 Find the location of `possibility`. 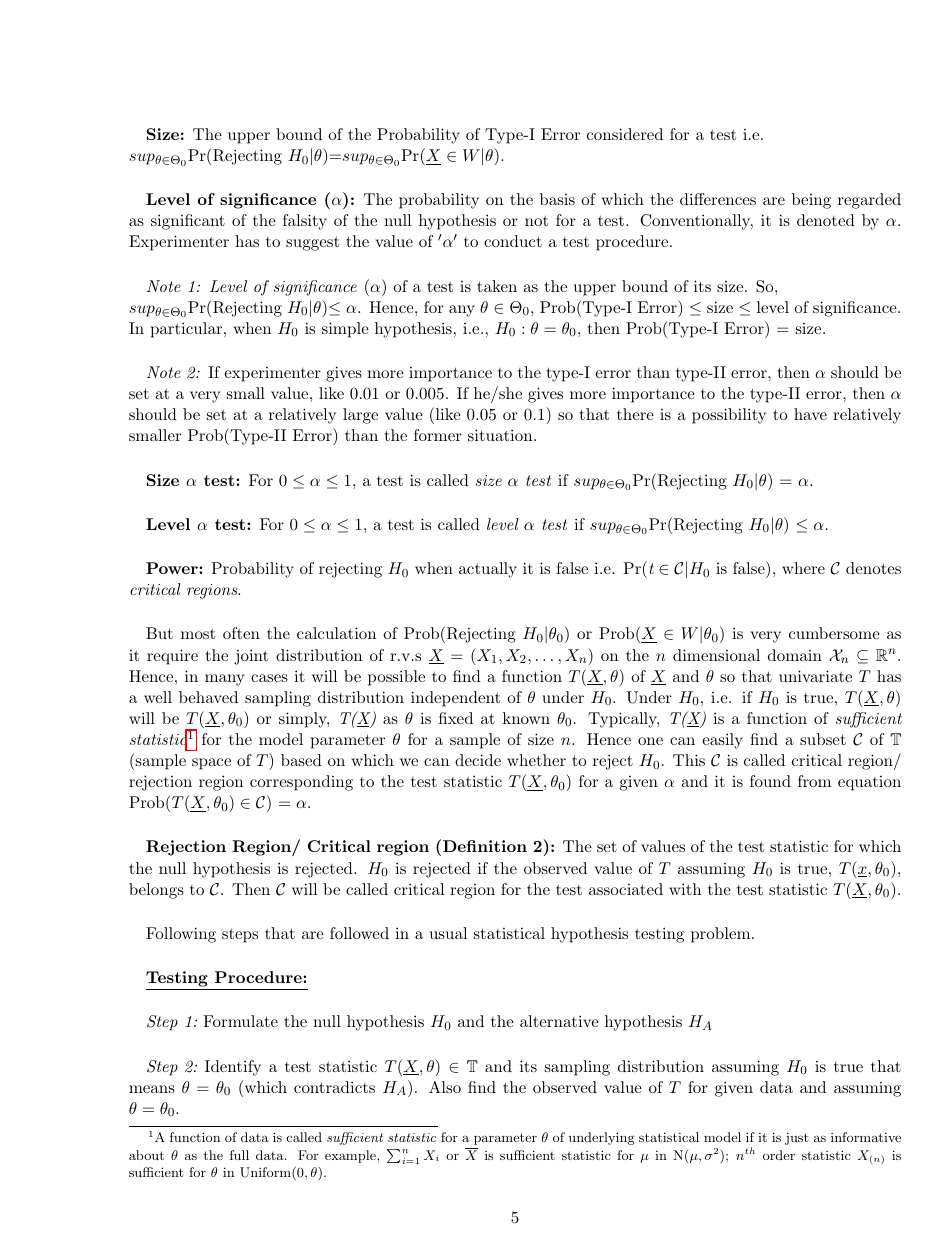

possibility is located at coordinates (729, 416).
